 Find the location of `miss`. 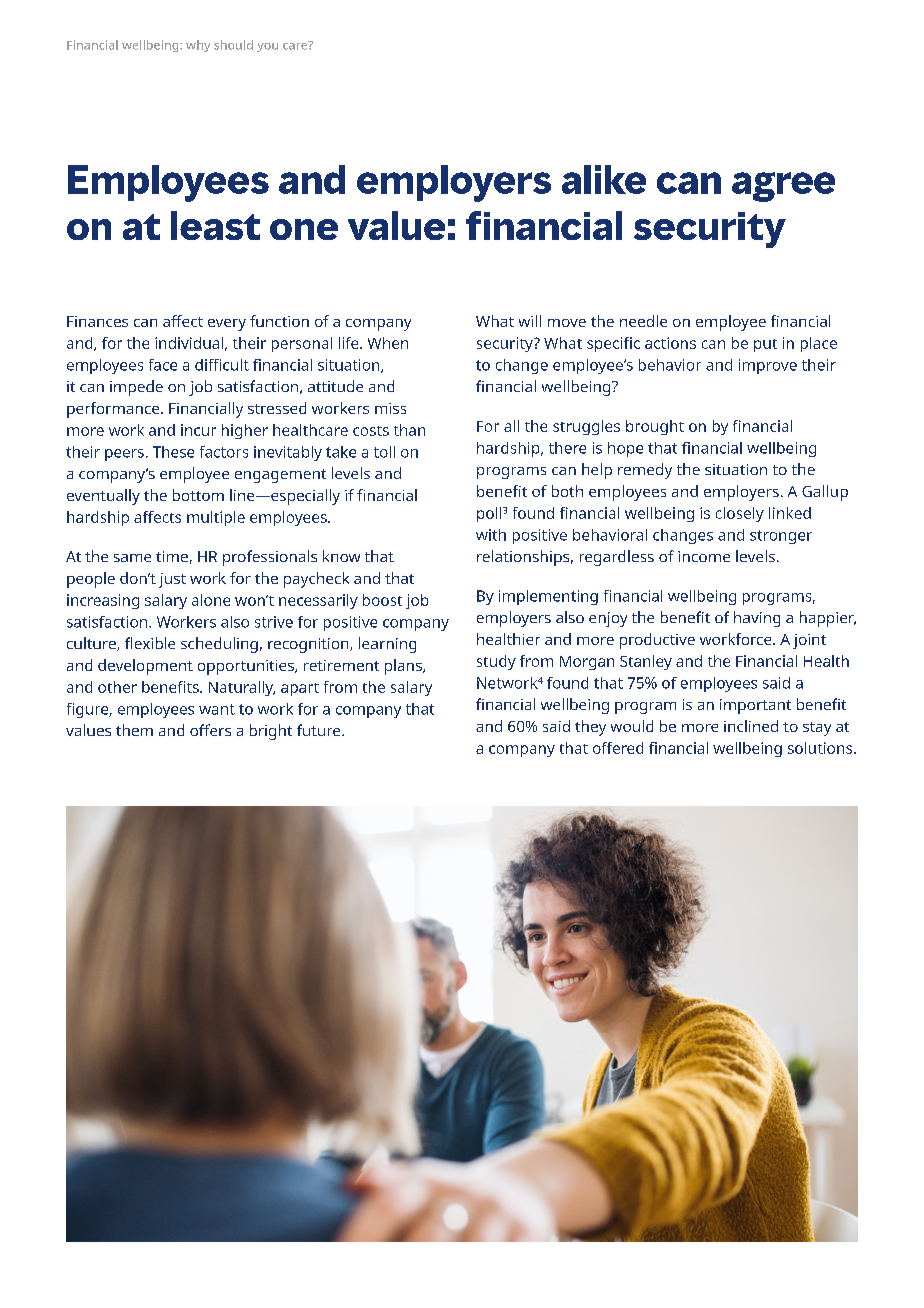

miss is located at coordinates (390, 408).
